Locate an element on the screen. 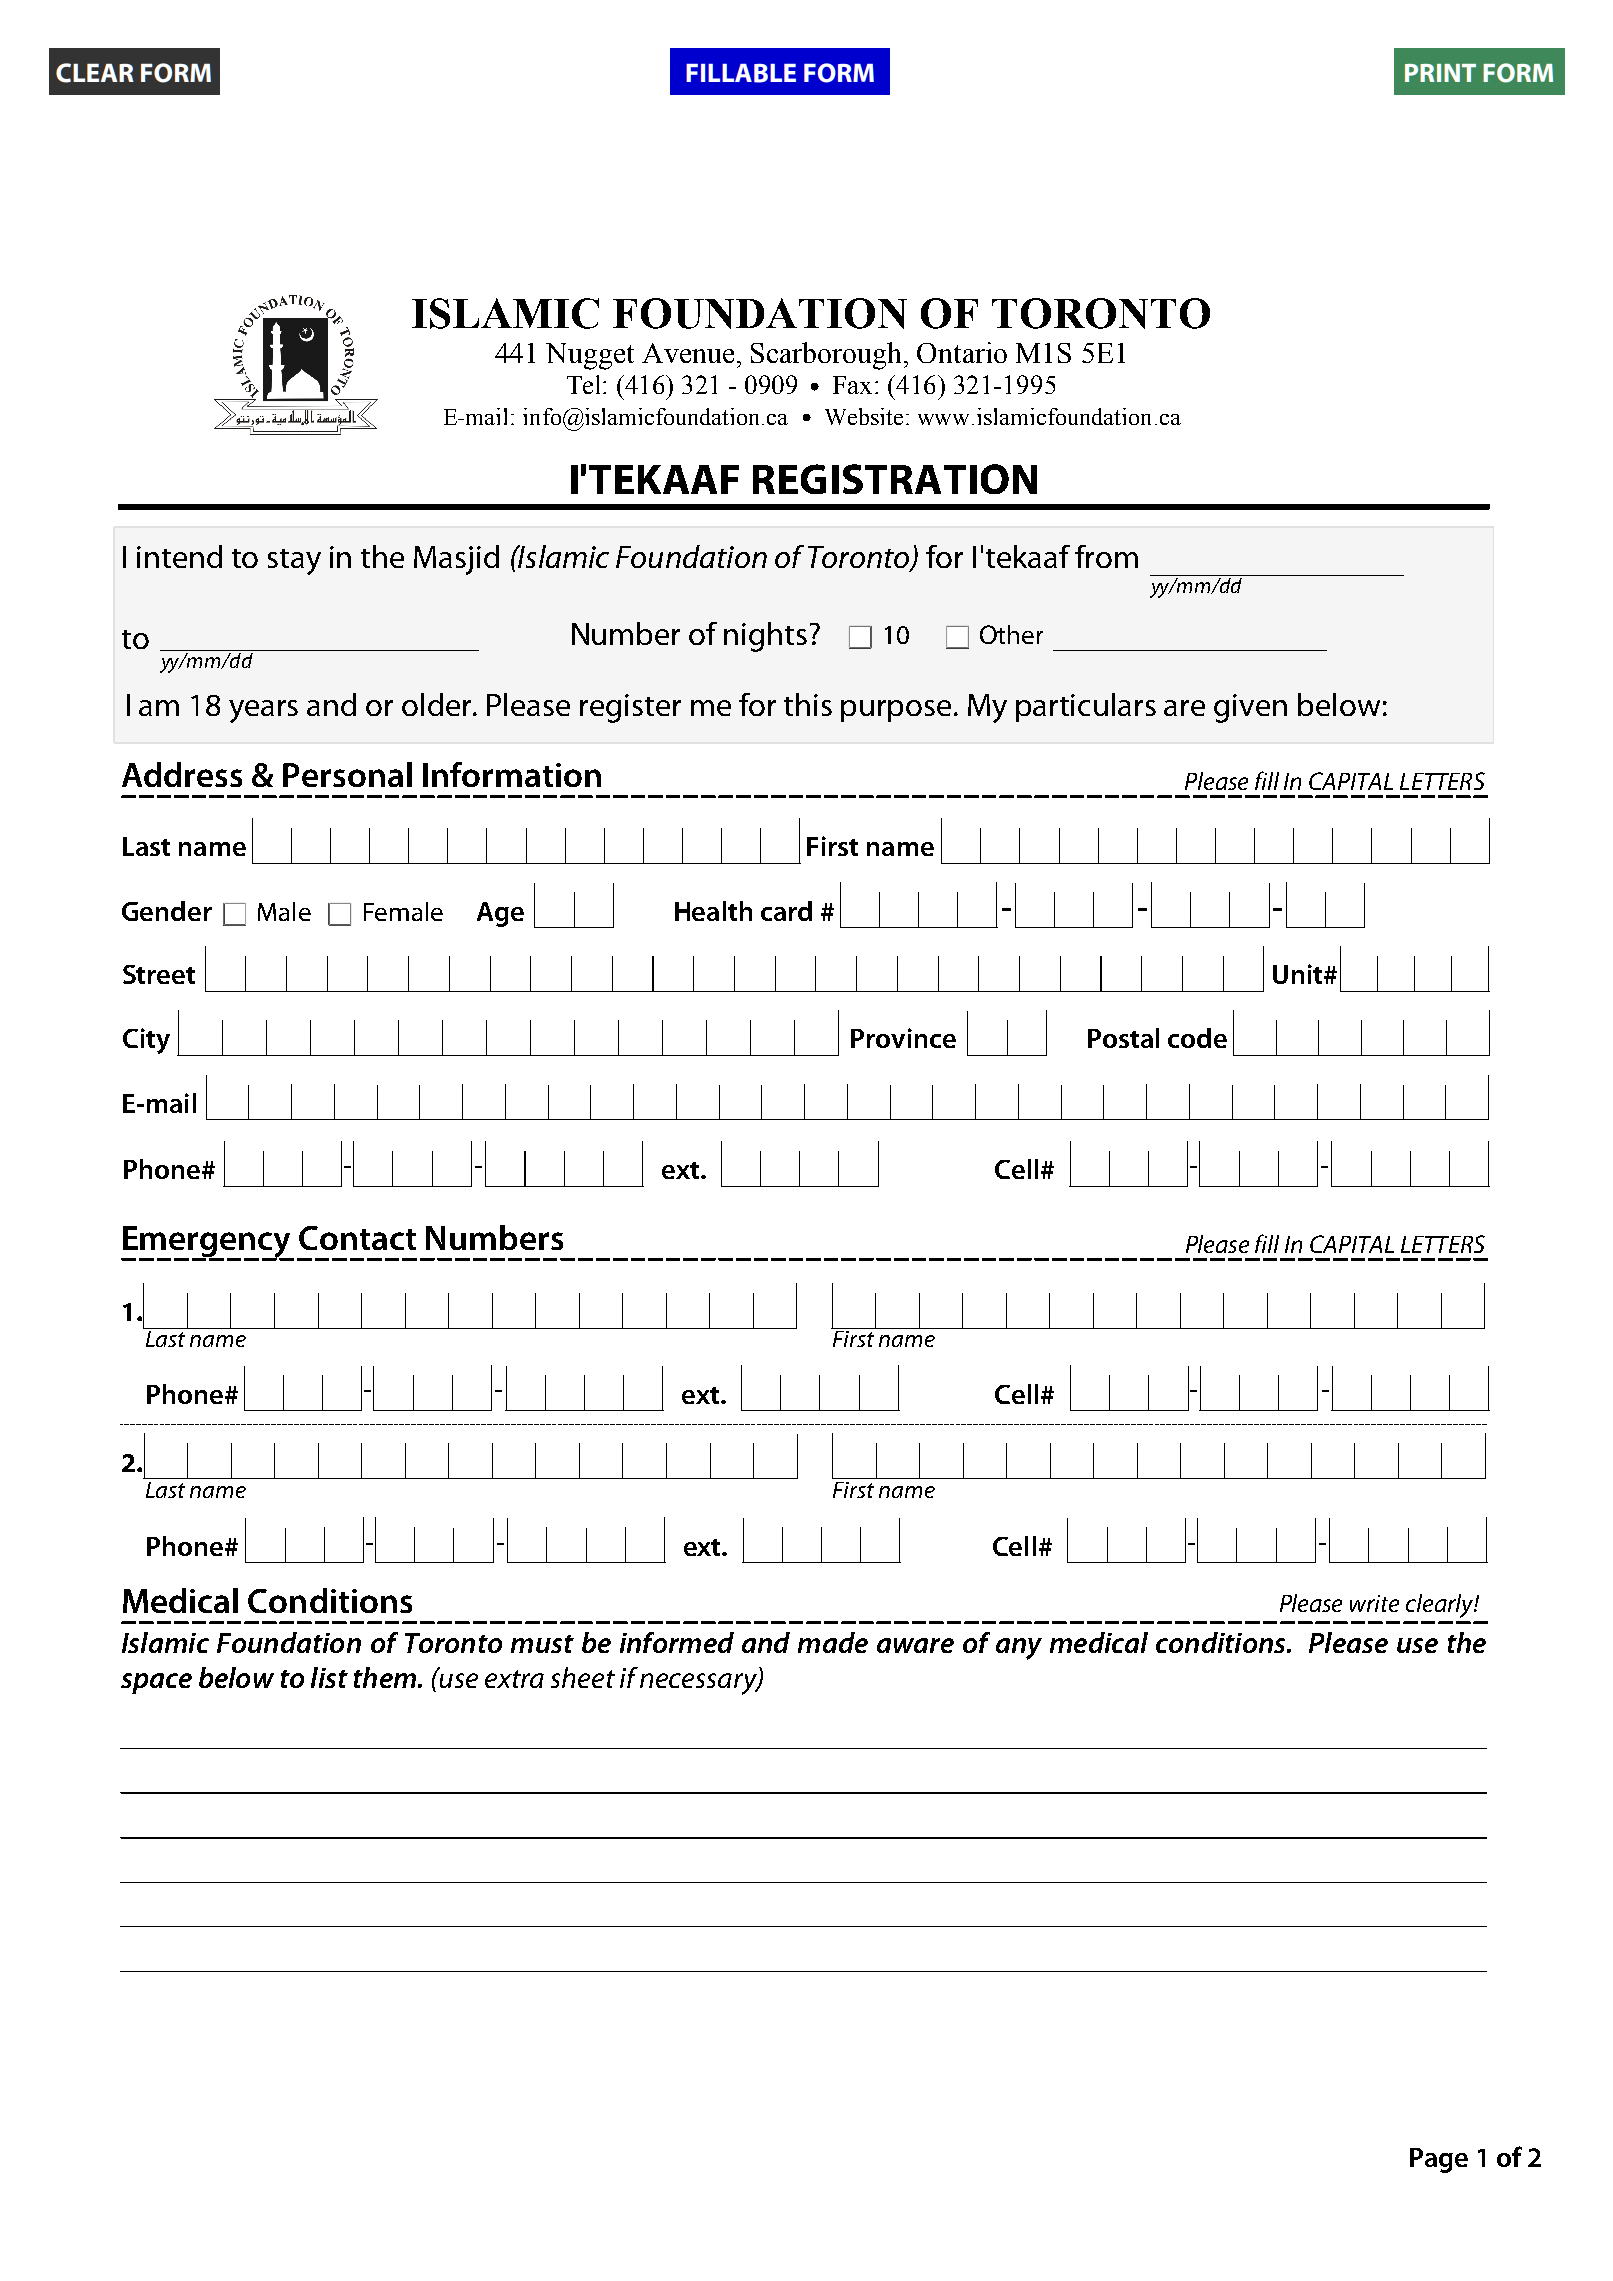  stay is located at coordinates (294, 562).
